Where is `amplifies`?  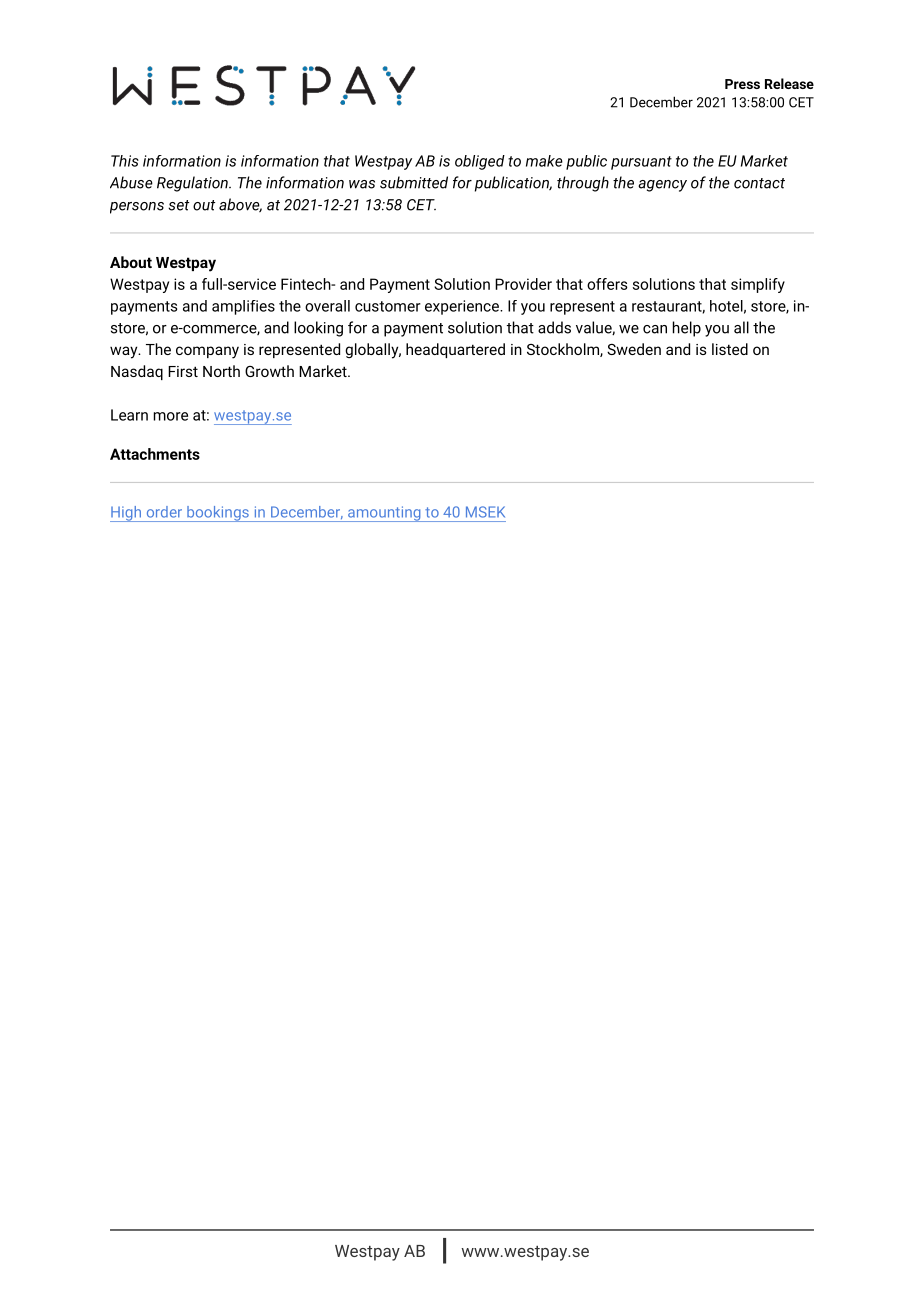
amplifies is located at coordinates (243, 307).
